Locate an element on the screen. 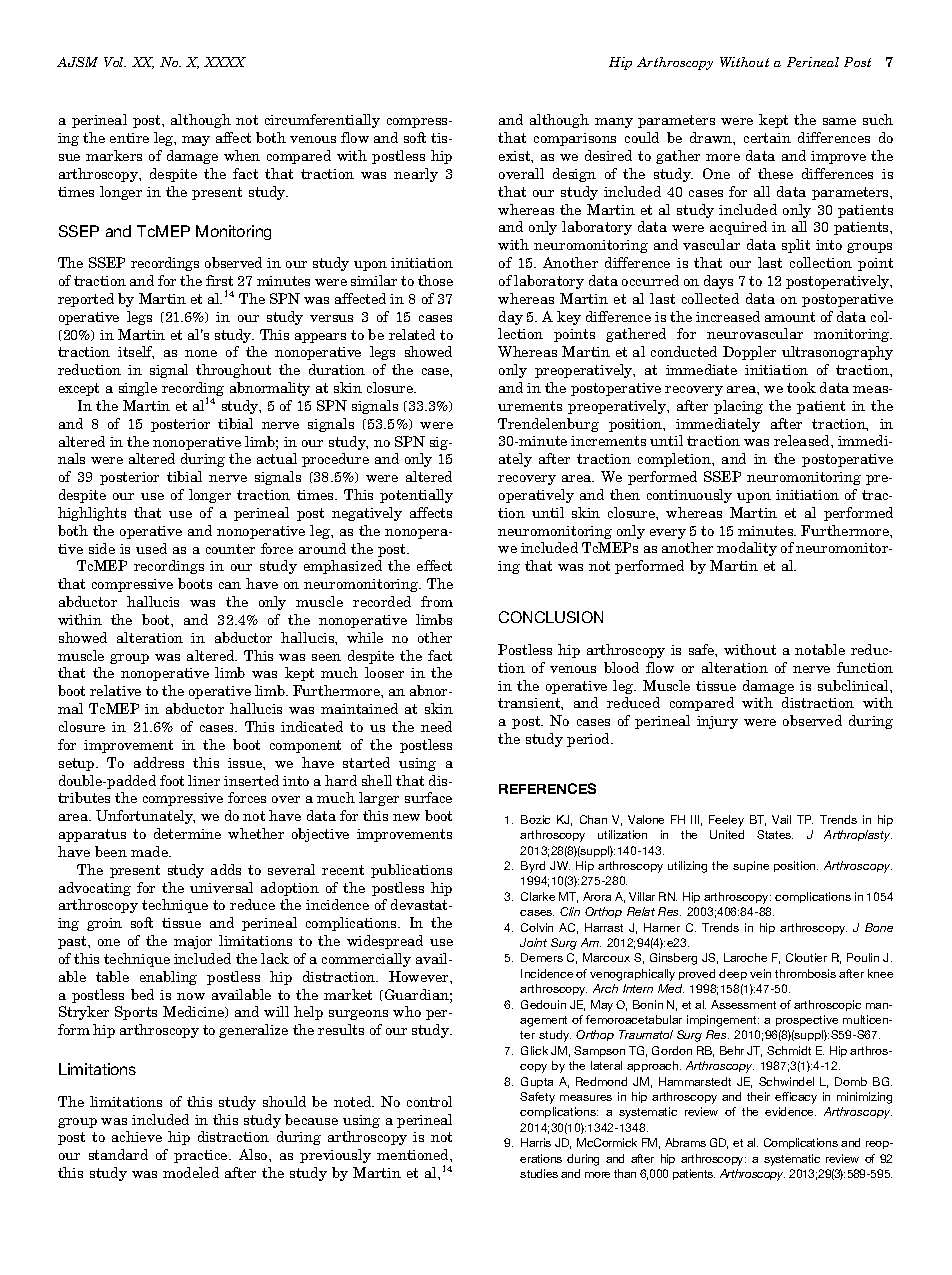 This screenshot has height=1275, width=952. need is located at coordinates (436, 726).
